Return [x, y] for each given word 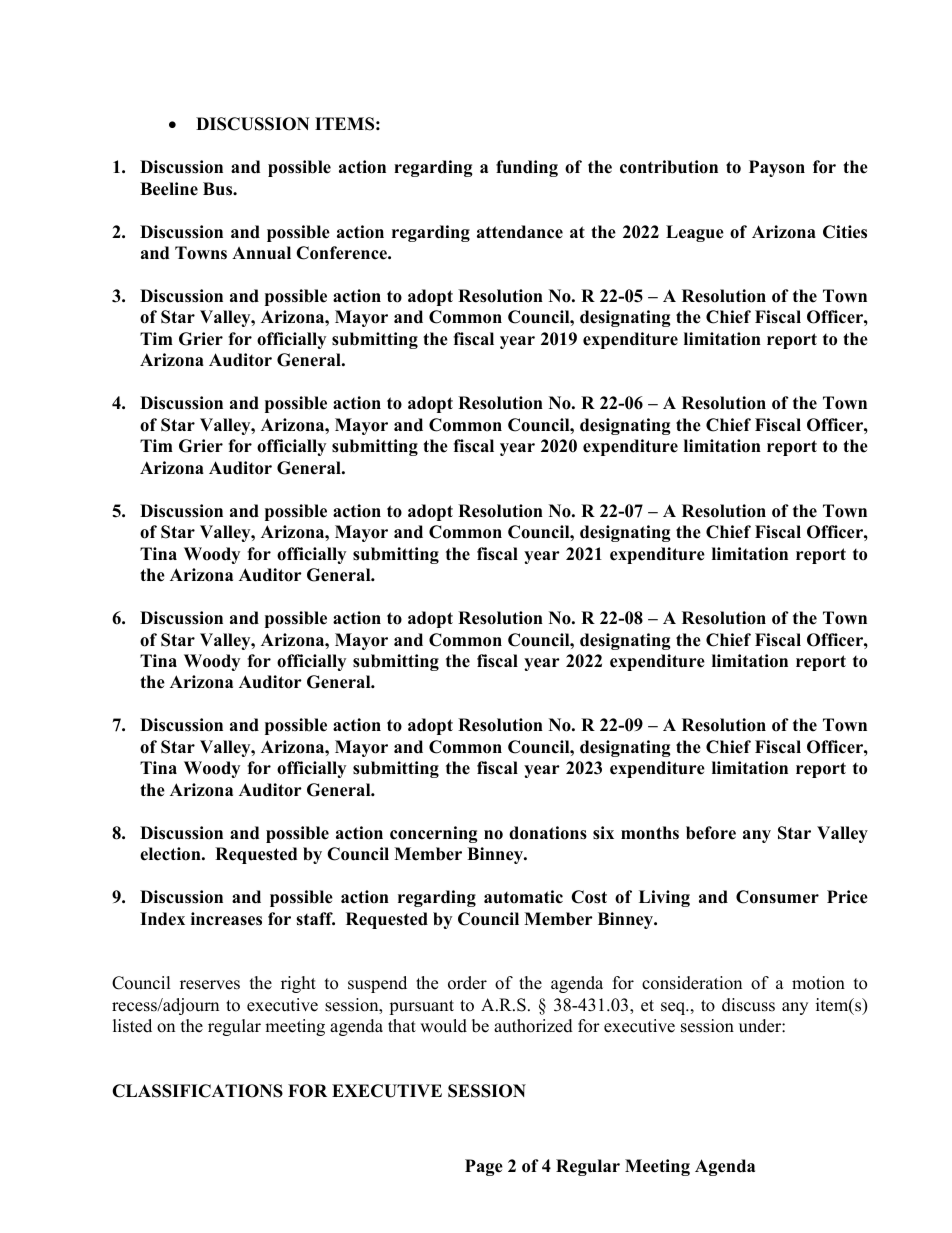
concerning [434, 834]
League [695, 233]
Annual [261, 253]
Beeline [169, 189]
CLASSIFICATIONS [197, 1091]
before [711, 833]
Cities [845, 232]
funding [527, 168]
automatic [523, 897]
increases [226, 919]
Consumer [777, 897]
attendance [520, 232]
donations [548, 833]
